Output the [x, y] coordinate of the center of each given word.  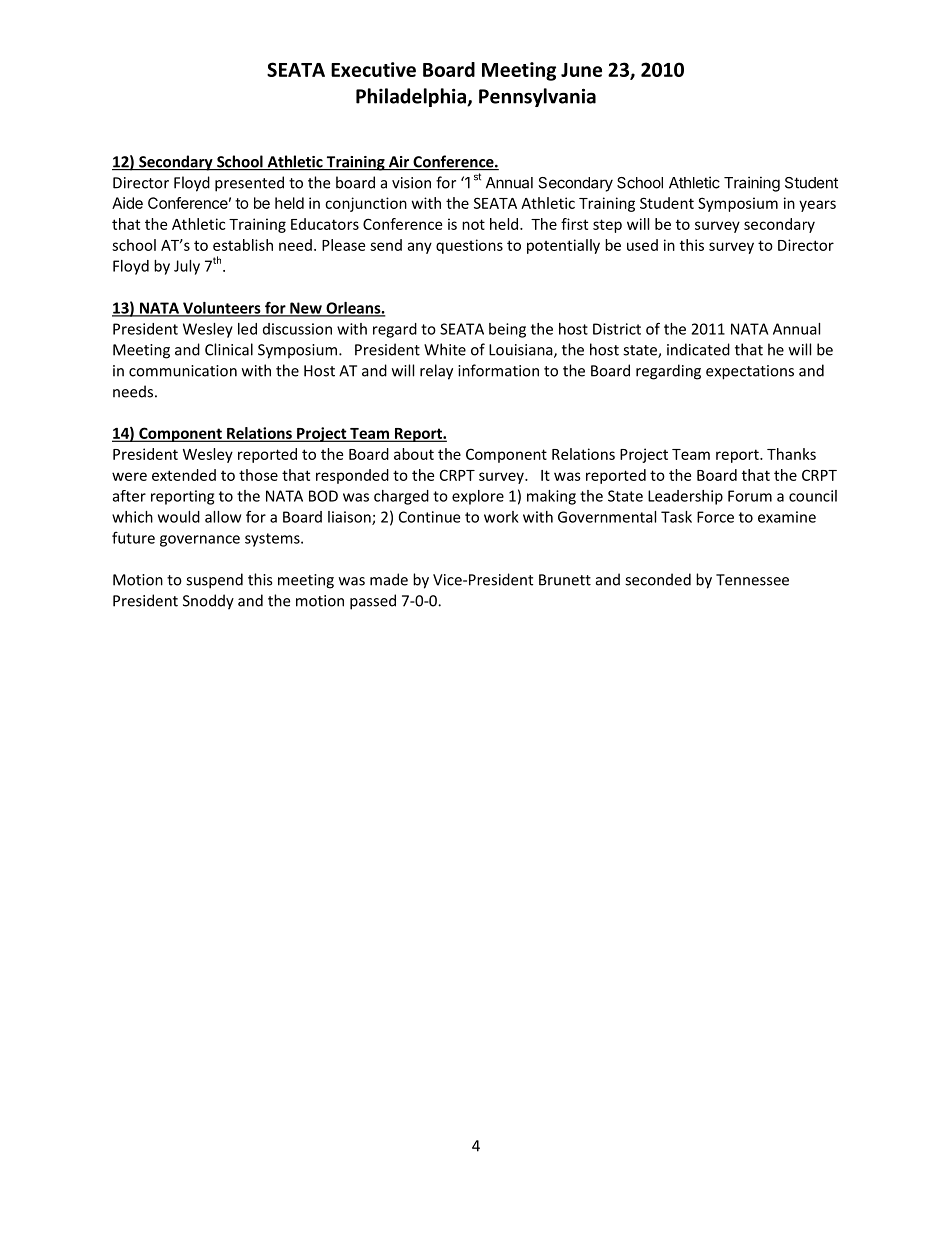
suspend [214, 581]
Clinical [229, 349]
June [581, 70]
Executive [373, 69]
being [507, 330]
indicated [698, 349]
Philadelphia [412, 97]
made [389, 579]
